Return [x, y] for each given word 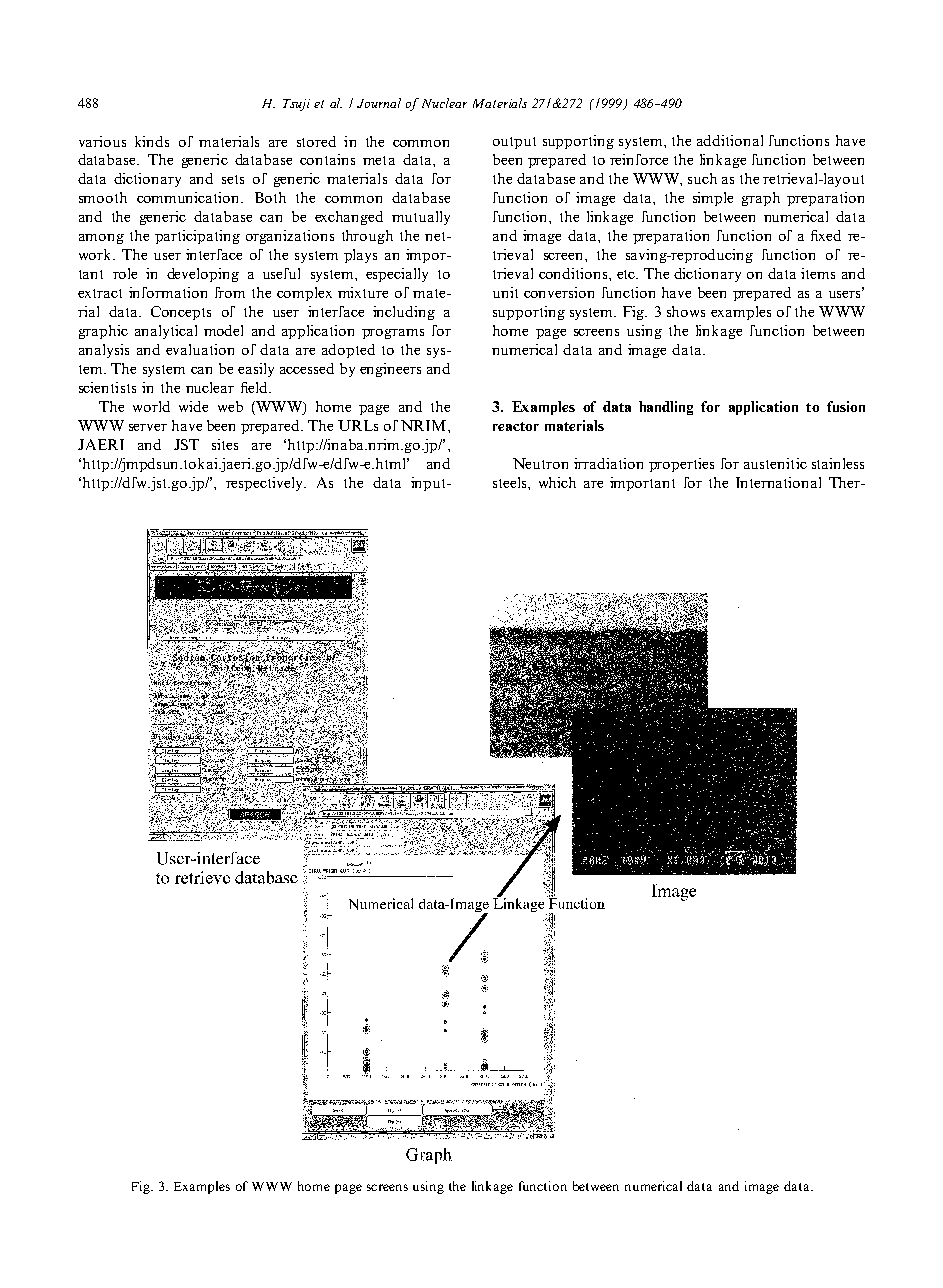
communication [189, 197]
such [702, 178]
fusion [846, 406]
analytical [166, 332]
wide [193, 406]
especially [397, 275]
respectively [265, 484]
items [818, 273]
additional [730, 140]
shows [686, 311]
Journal [379, 103]
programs [393, 334]
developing [203, 275]
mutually [421, 218]
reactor [516, 426]
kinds [152, 141]
